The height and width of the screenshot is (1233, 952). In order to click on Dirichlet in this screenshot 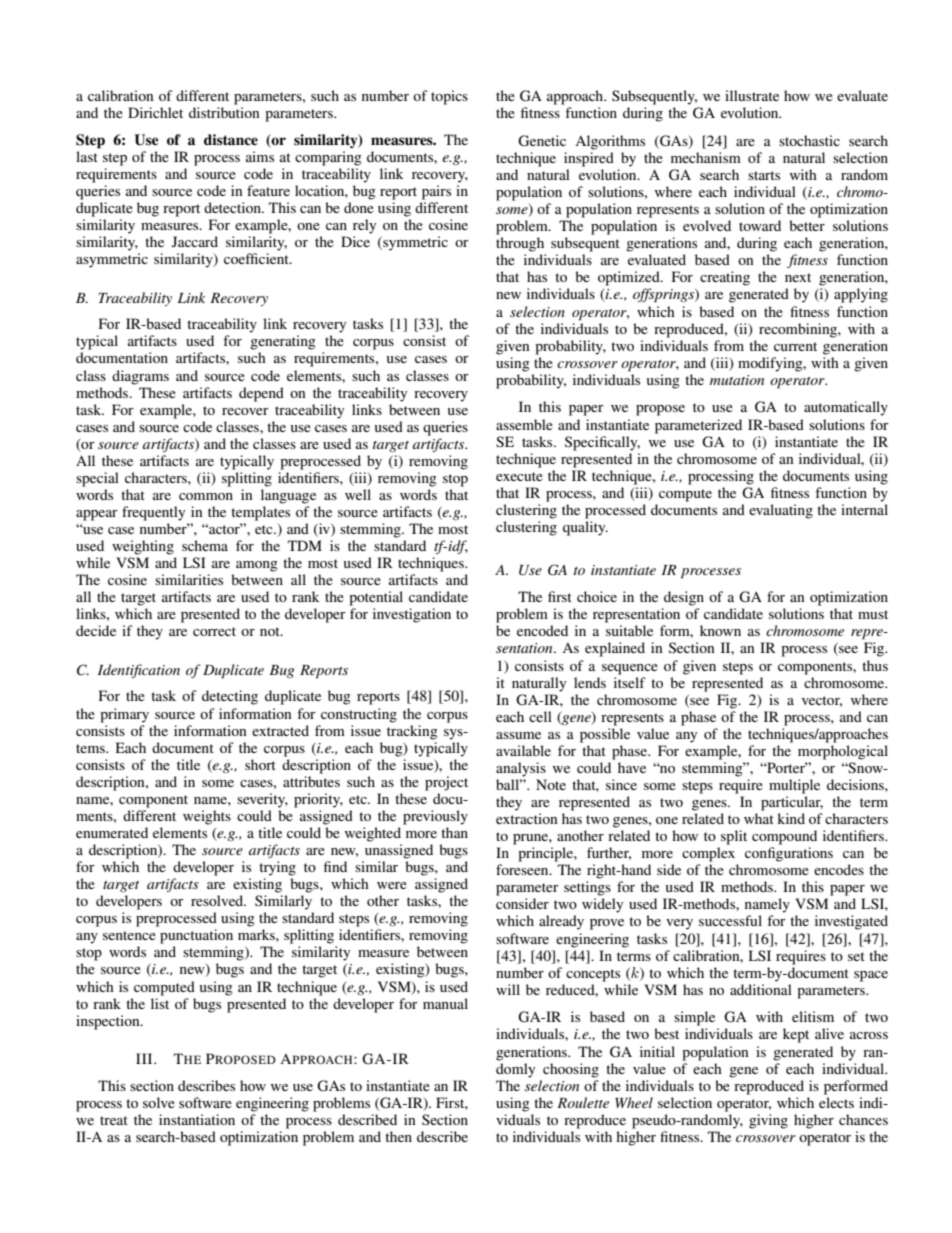, I will do `click(155, 112)`.
